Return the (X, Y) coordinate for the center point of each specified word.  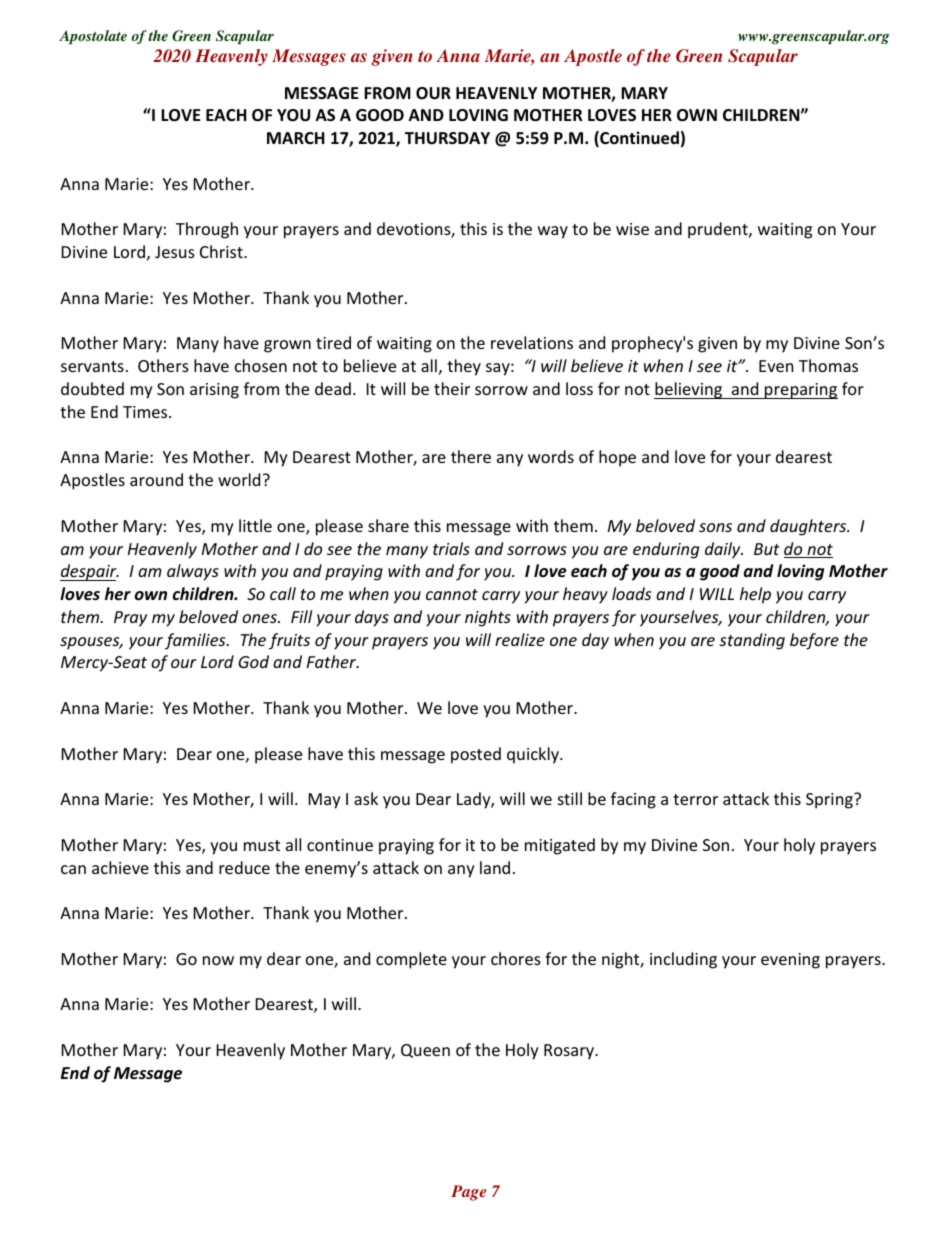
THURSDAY (447, 138)
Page (469, 1193)
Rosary (570, 1052)
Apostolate (93, 37)
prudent (719, 230)
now (218, 960)
